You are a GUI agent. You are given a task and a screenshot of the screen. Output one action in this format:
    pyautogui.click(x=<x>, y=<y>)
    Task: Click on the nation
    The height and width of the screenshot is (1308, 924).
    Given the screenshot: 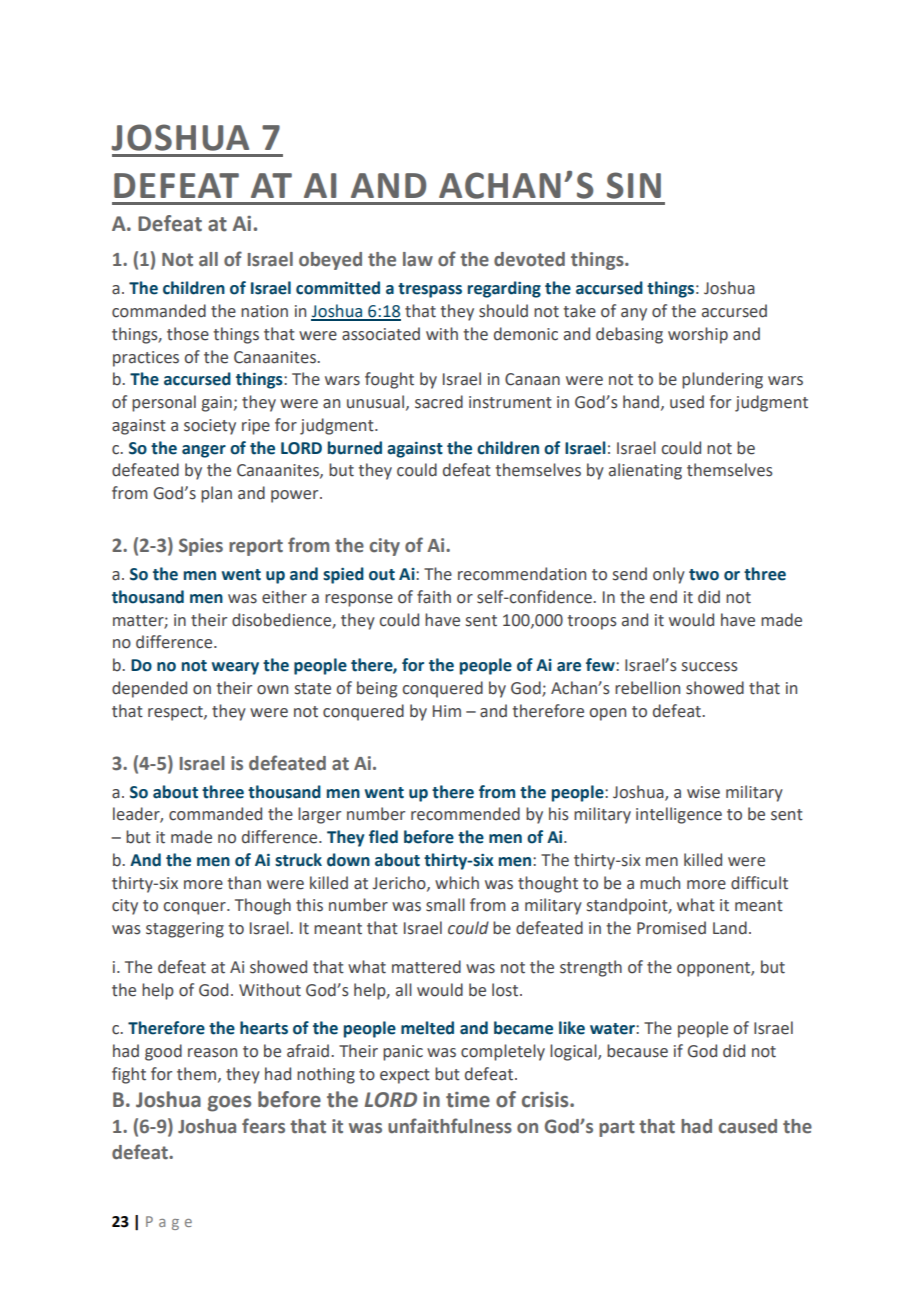 What is the action you would take?
    pyautogui.click(x=264, y=311)
